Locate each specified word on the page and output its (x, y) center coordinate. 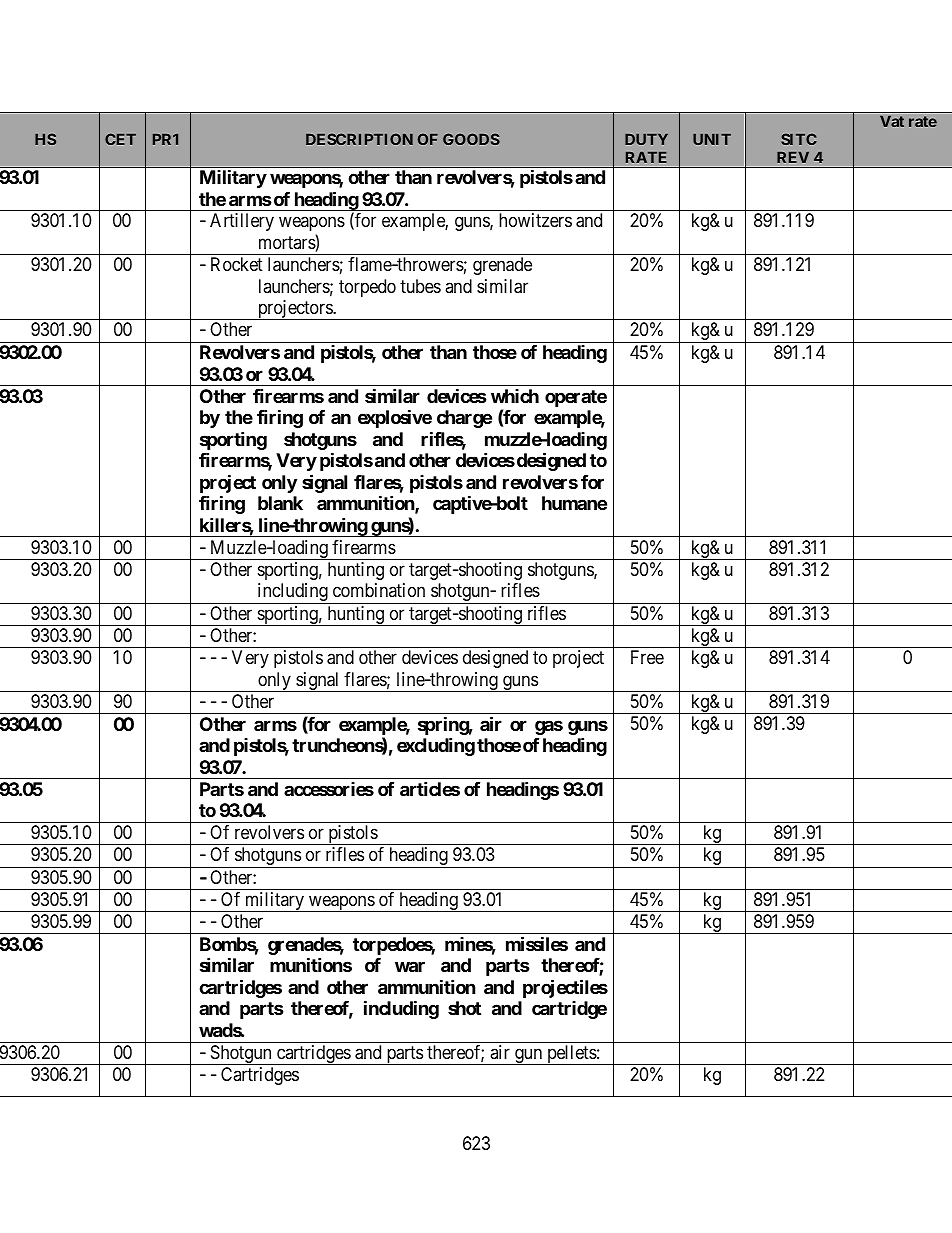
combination (379, 590)
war (410, 967)
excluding (436, 746)
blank (280, 503)
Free (647, 657)
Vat (892, 121)
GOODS (471, 139)
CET (120, 139)
